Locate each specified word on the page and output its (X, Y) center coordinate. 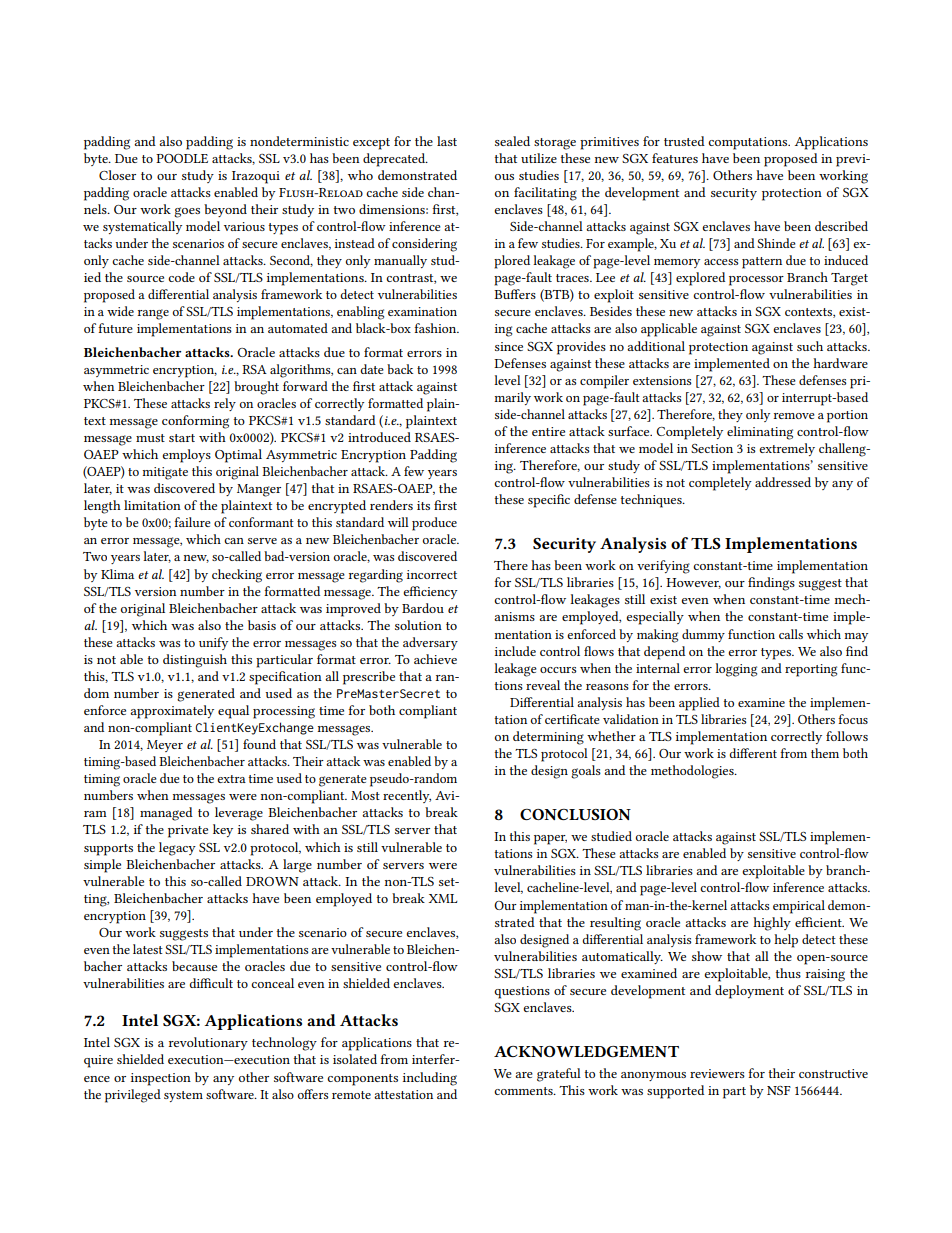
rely (225, 404)
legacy (177, 849)
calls (791, 634)
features (675, 158)
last (447, 141)
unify (213, 643)
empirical (799, 907)
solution (418, 625)
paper (550, 840)
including (430, 1079)
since (509, 346)
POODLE (182, 158)
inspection (161, 1079)
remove (794, 416)
